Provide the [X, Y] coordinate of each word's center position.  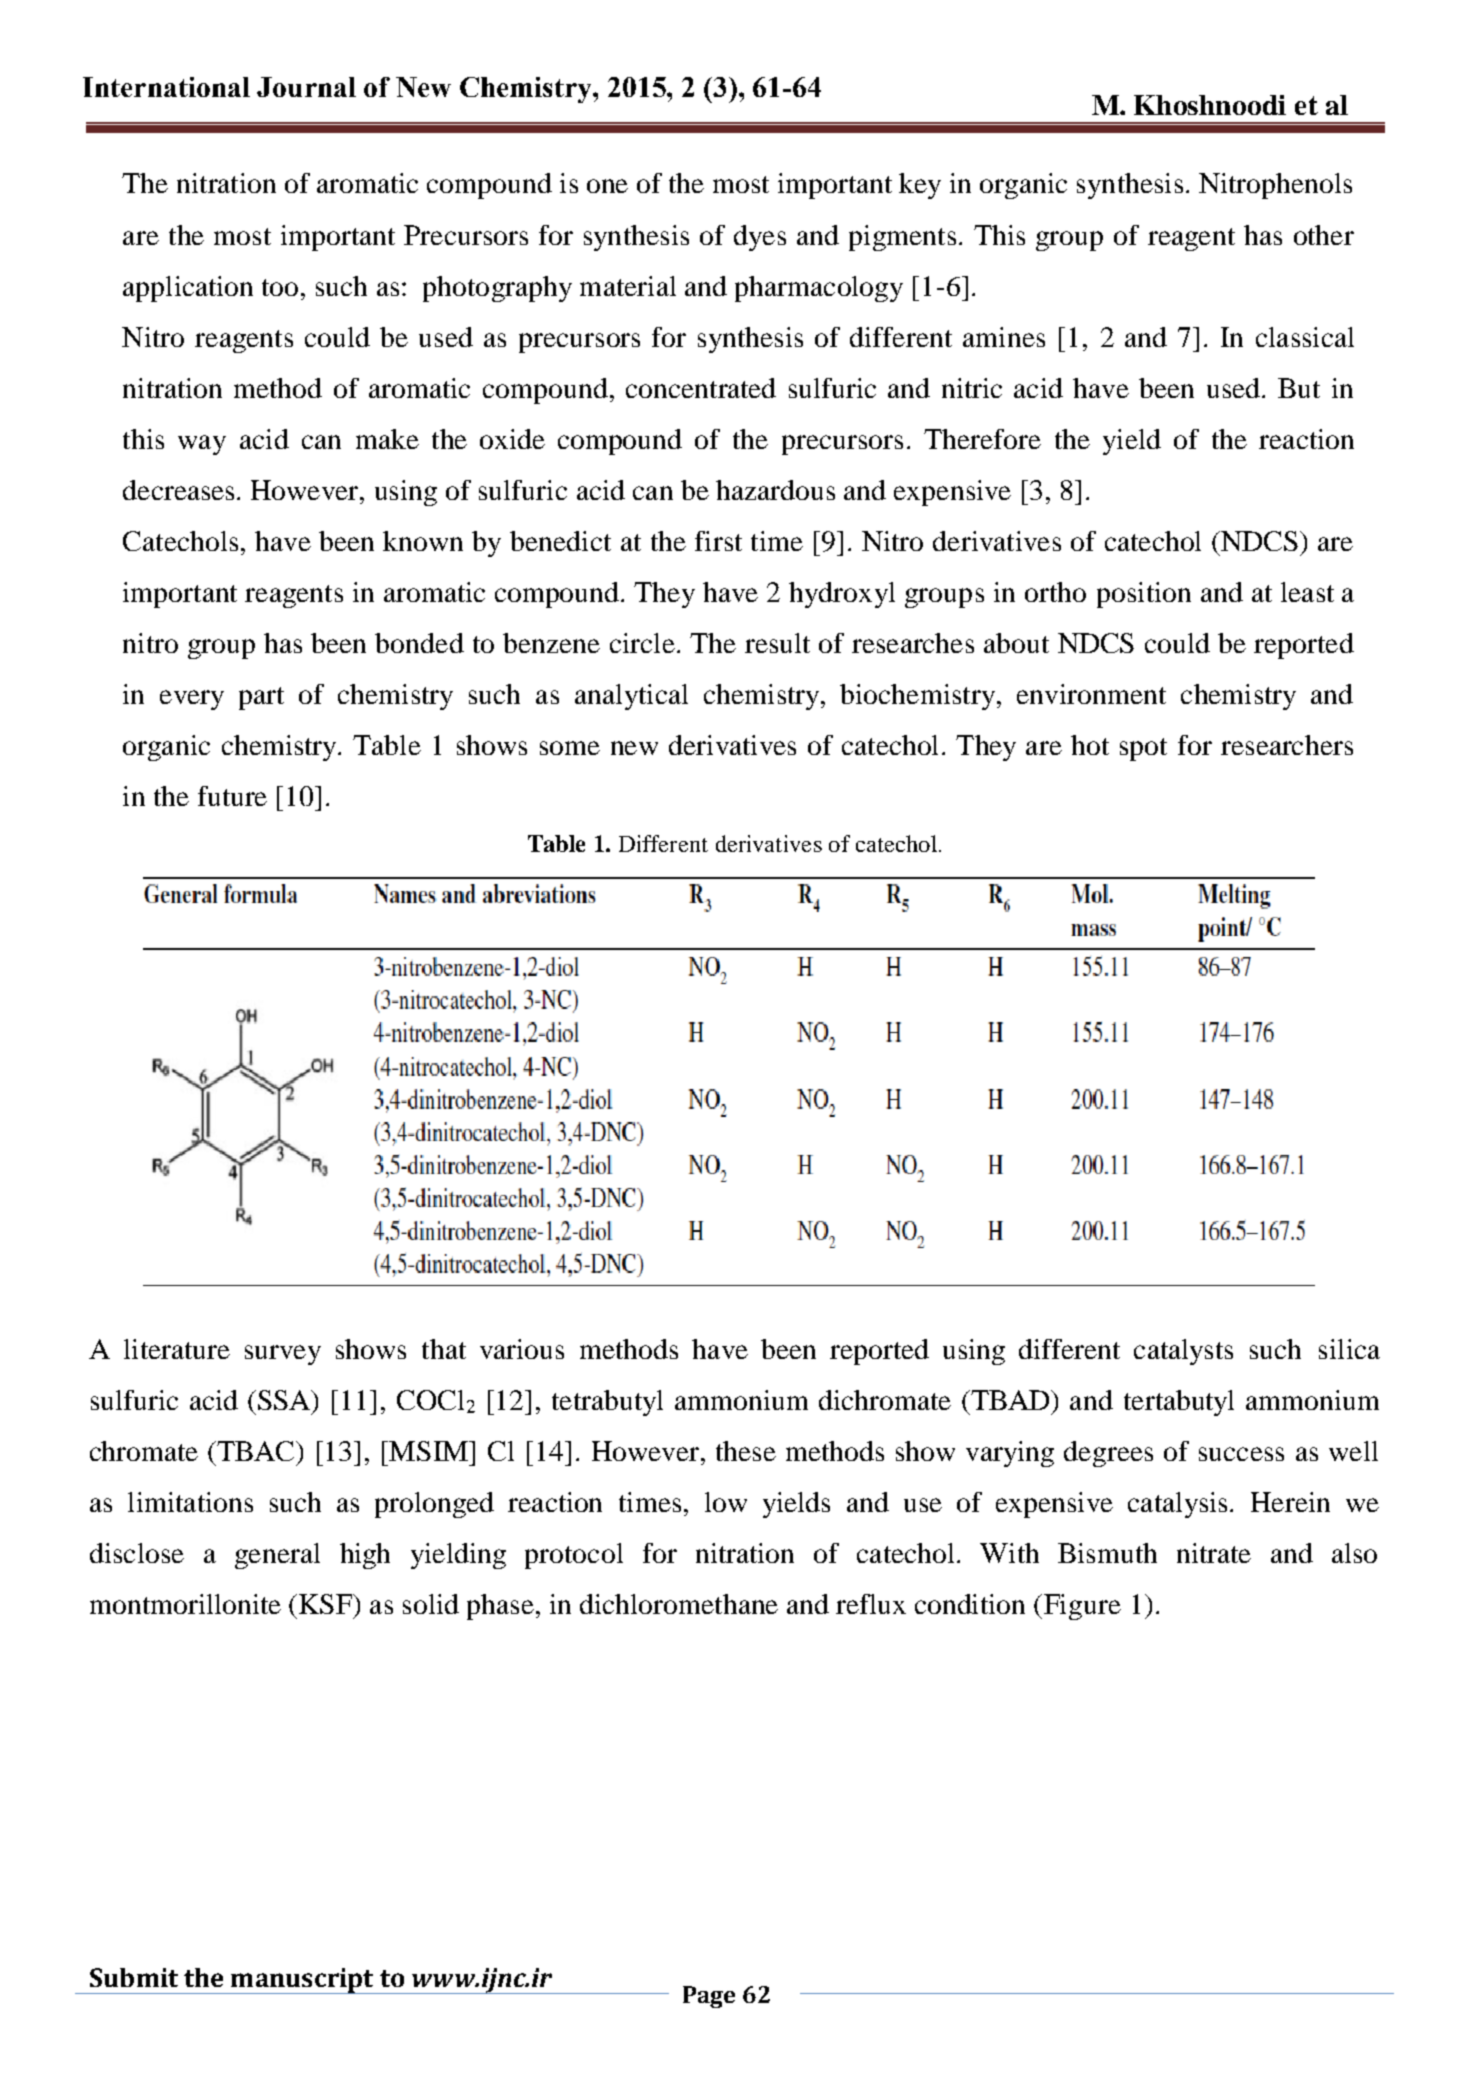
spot [1143, 749]
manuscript [302, 1981]
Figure [1082, 1607]
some [570, 748]
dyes [760, 238]
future [232, 796]
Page [709, 1997]
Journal [306, 87]
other [1324, 235]
